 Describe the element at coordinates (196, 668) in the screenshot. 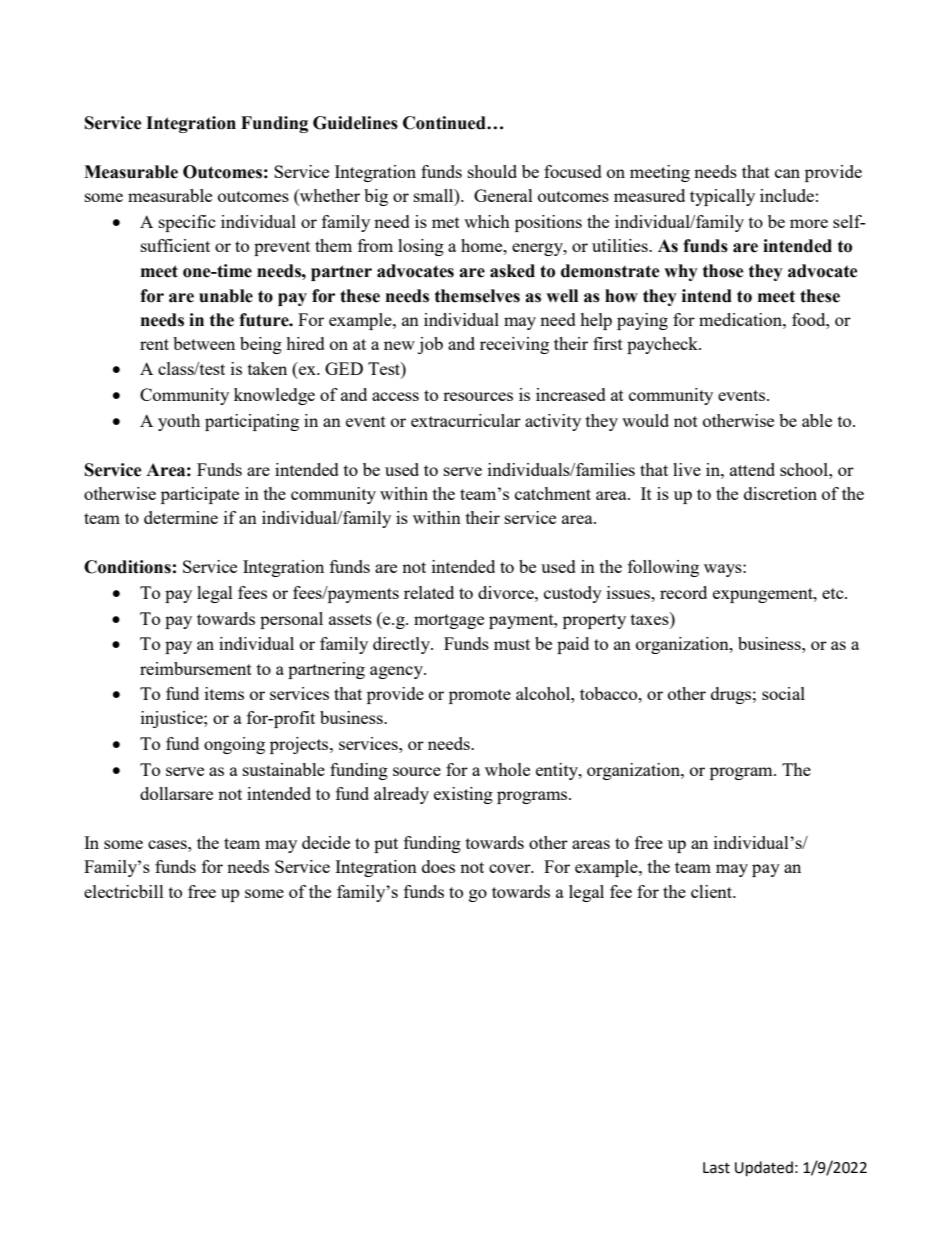

I see `reimbursement` at that location.
